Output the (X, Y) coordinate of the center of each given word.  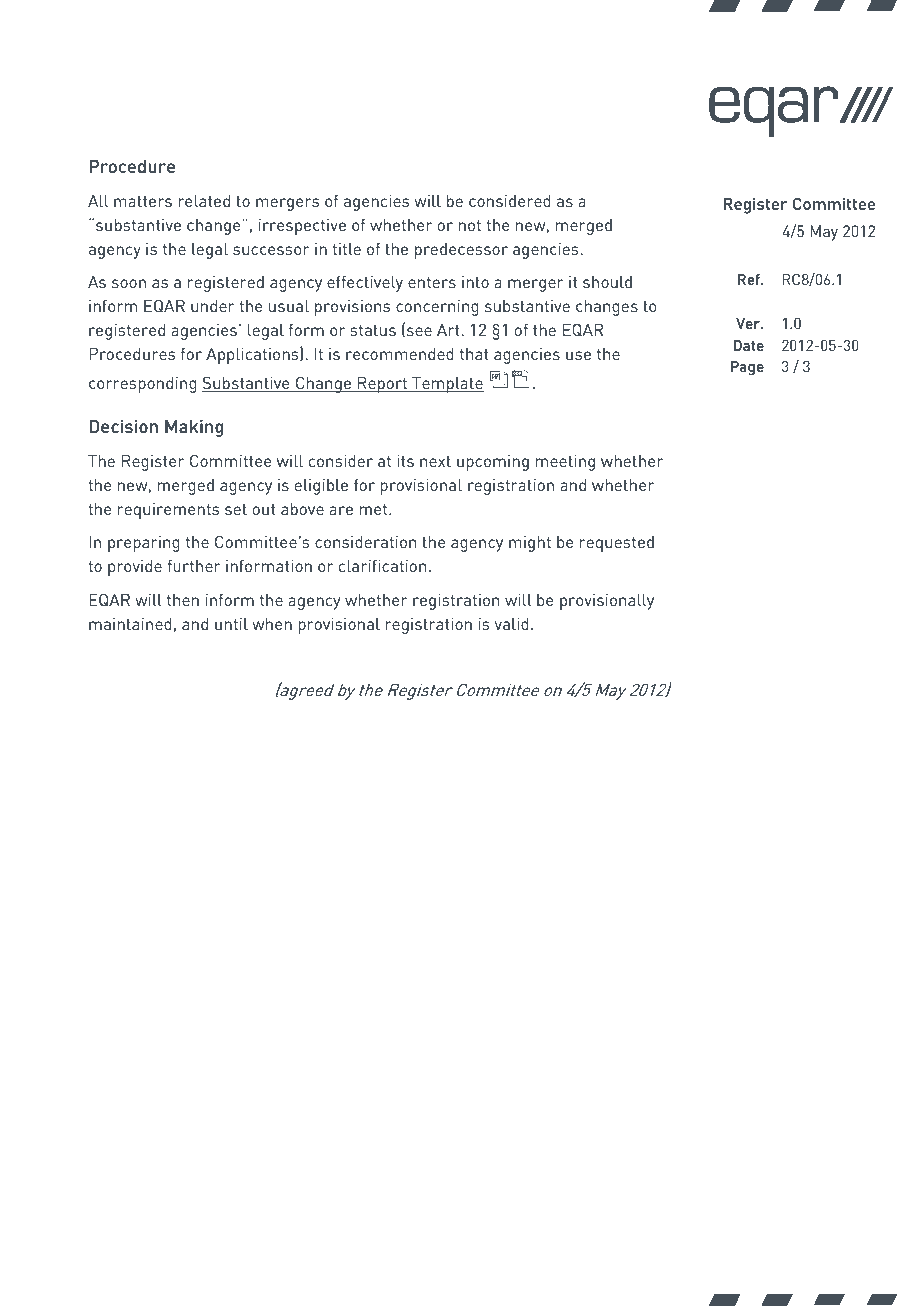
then (183, 600)
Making (194, 428)
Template (447, 385)
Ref (750, 279)
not (470, 225)
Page (747, 368)
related (204, 201)
